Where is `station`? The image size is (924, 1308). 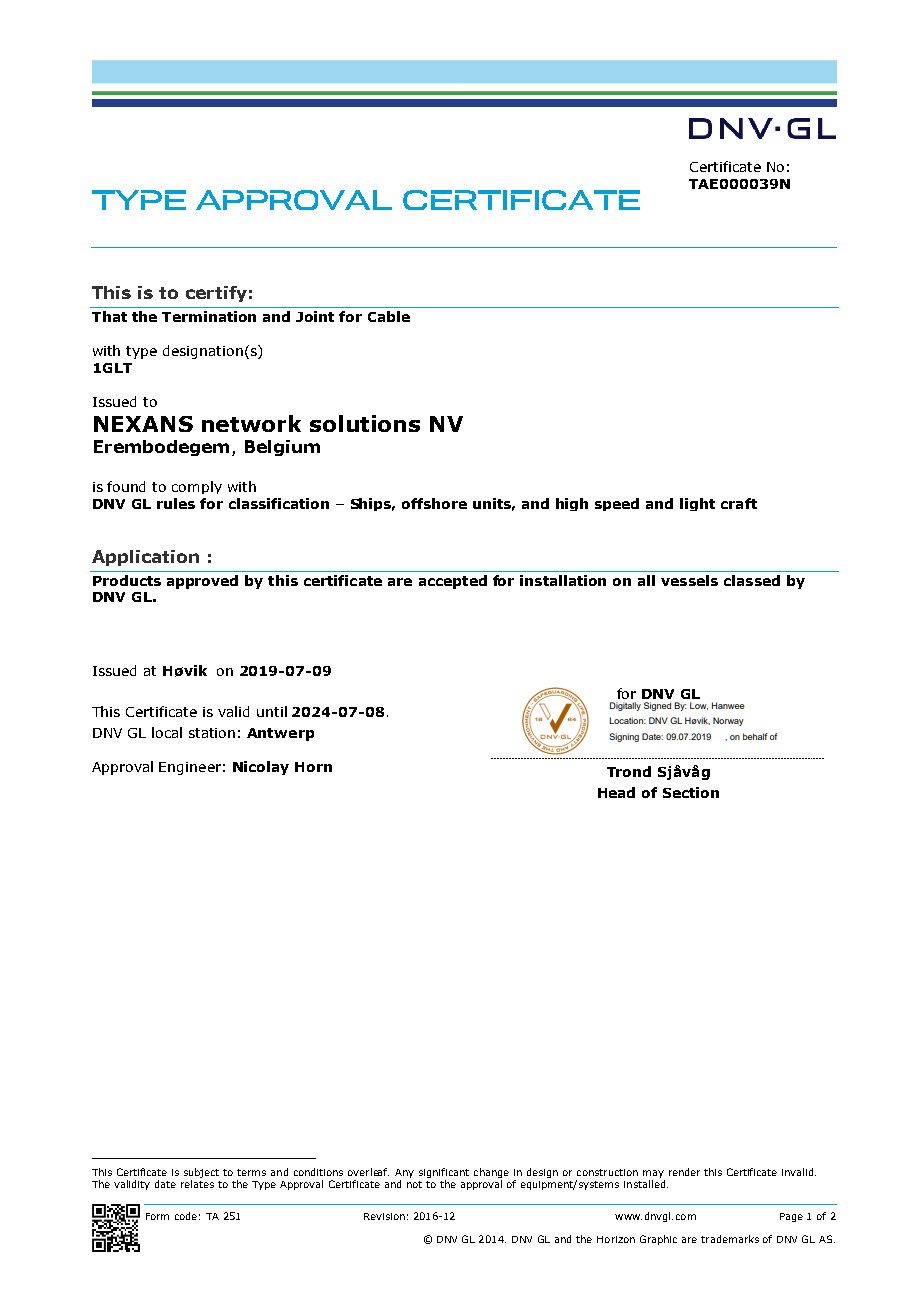
station is located at coordinates (212, 733).
